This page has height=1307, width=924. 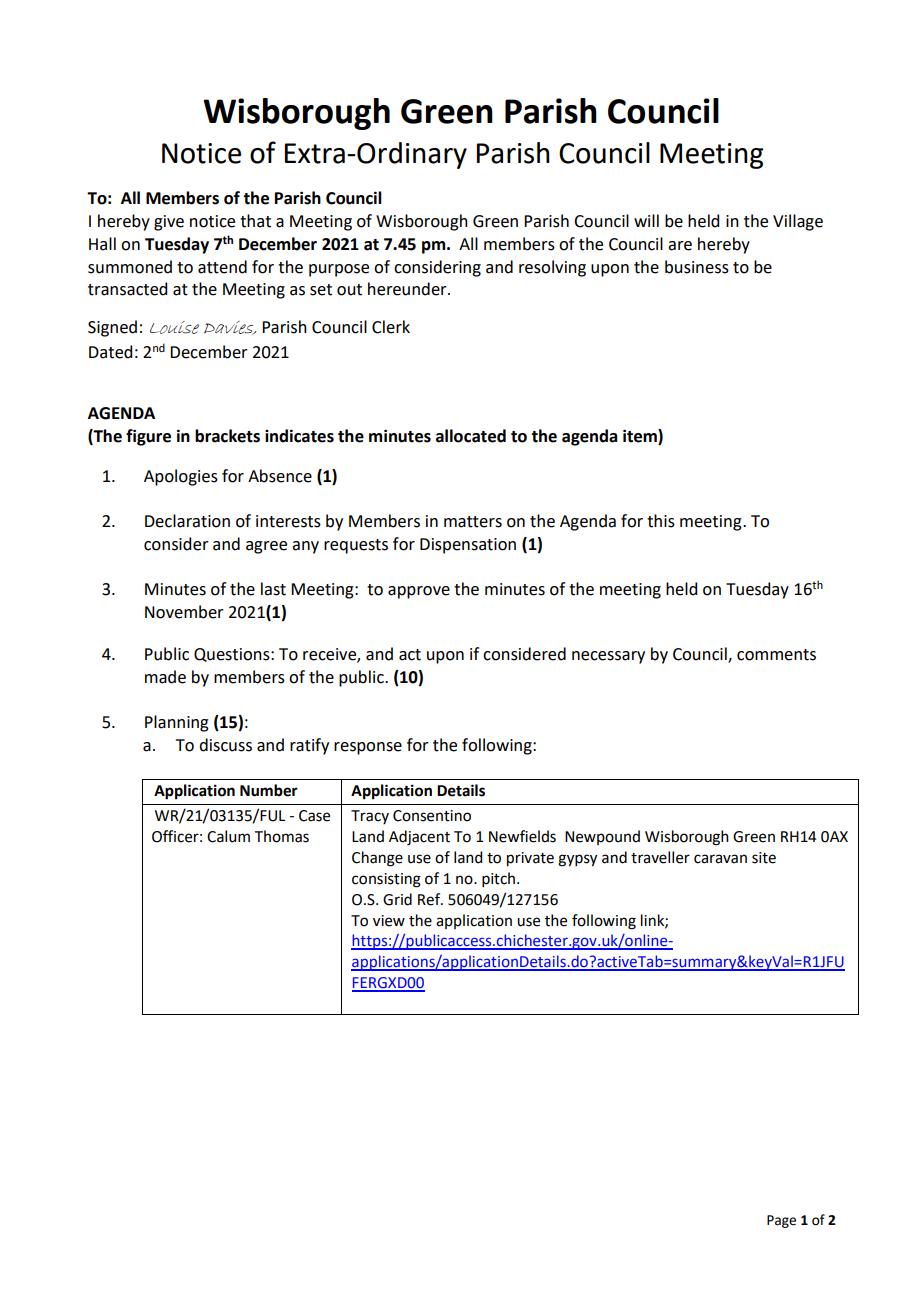 What do you see at coordinates (389, 921) in the page?
I see `view` at bounding box center [389, 921].
